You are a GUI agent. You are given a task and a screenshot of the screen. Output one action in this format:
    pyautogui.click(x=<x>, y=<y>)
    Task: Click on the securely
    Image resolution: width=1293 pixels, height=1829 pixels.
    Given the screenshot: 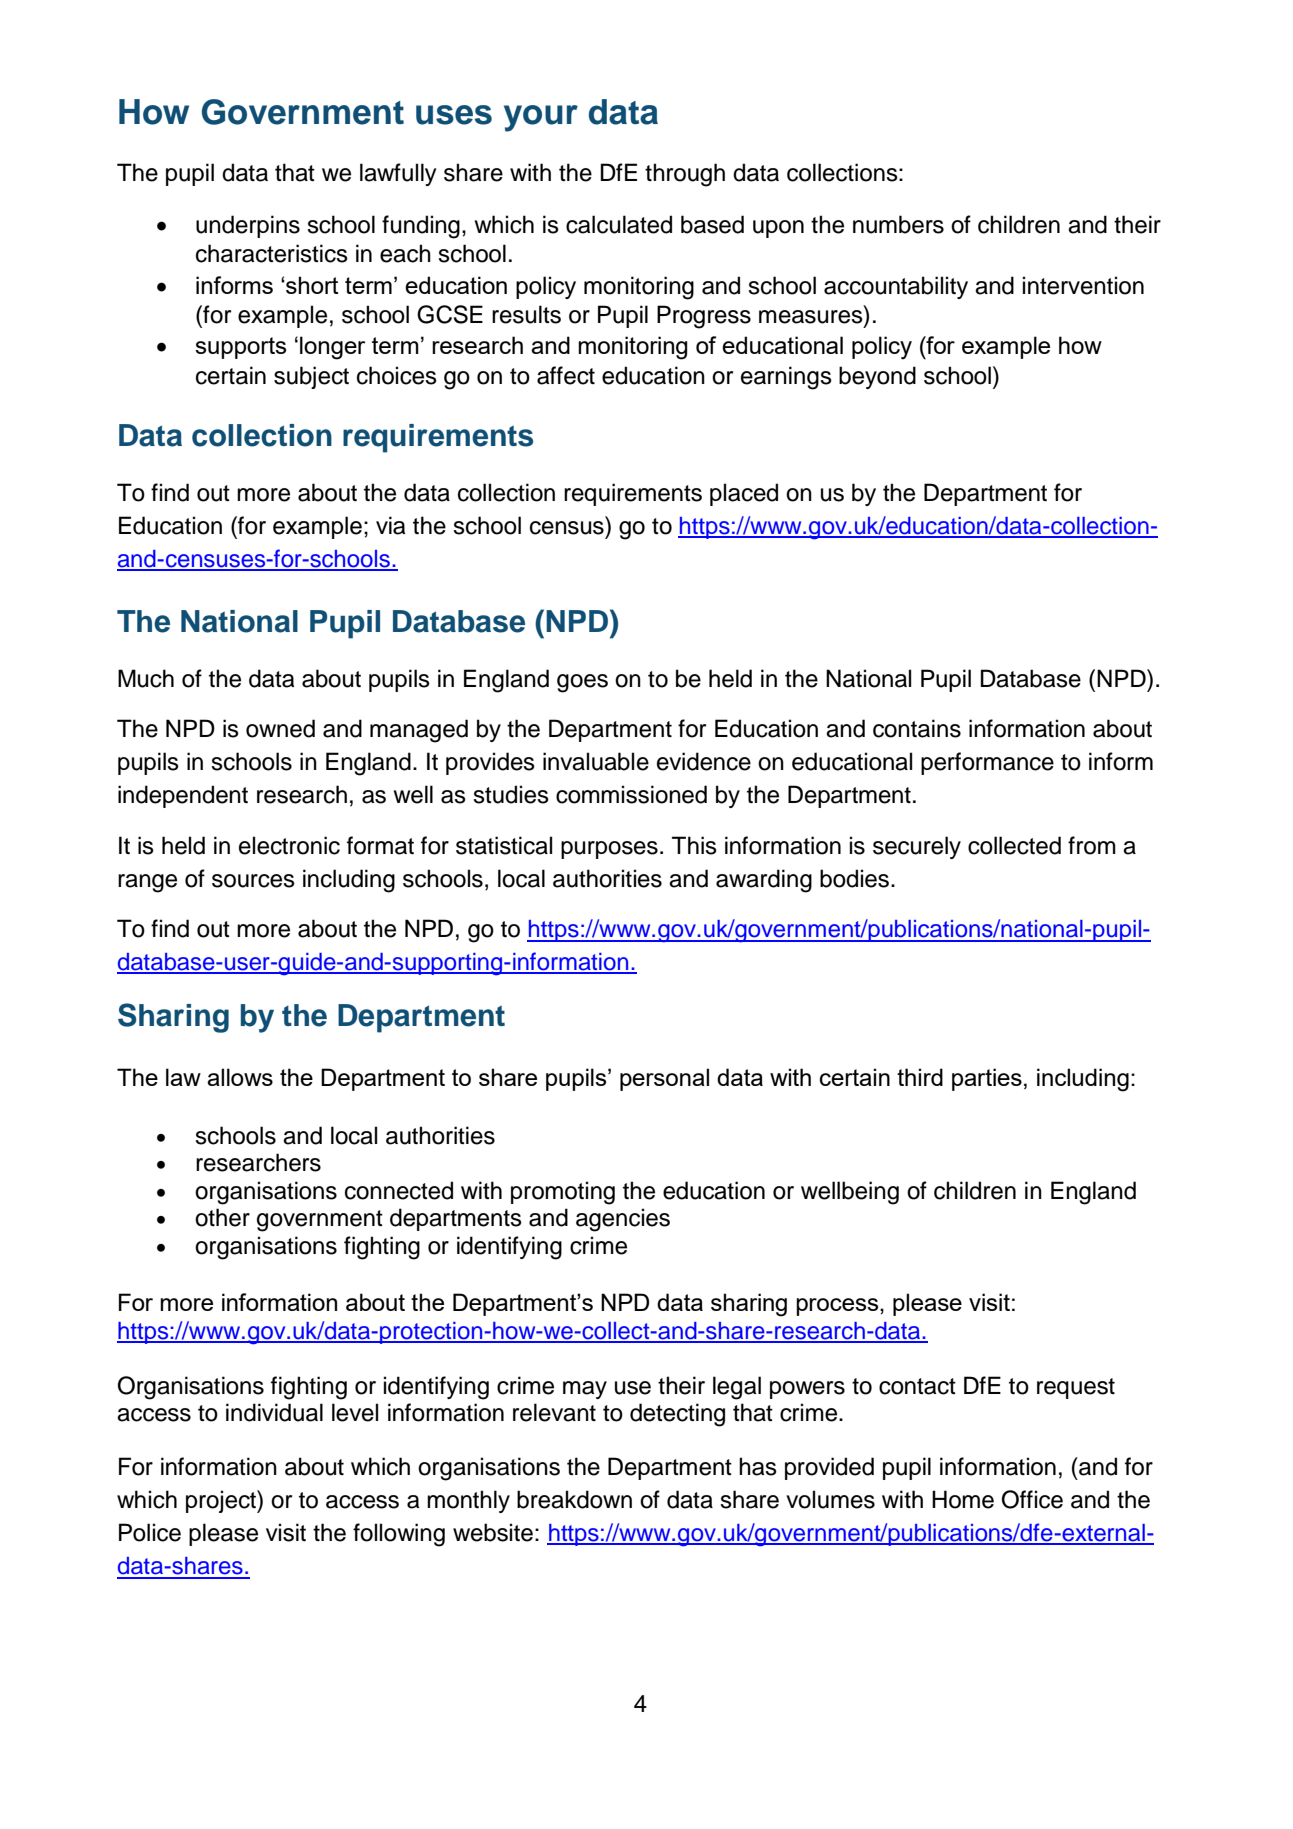 What is the action you would take?
    pyautogui.click(x=917, y=847)
